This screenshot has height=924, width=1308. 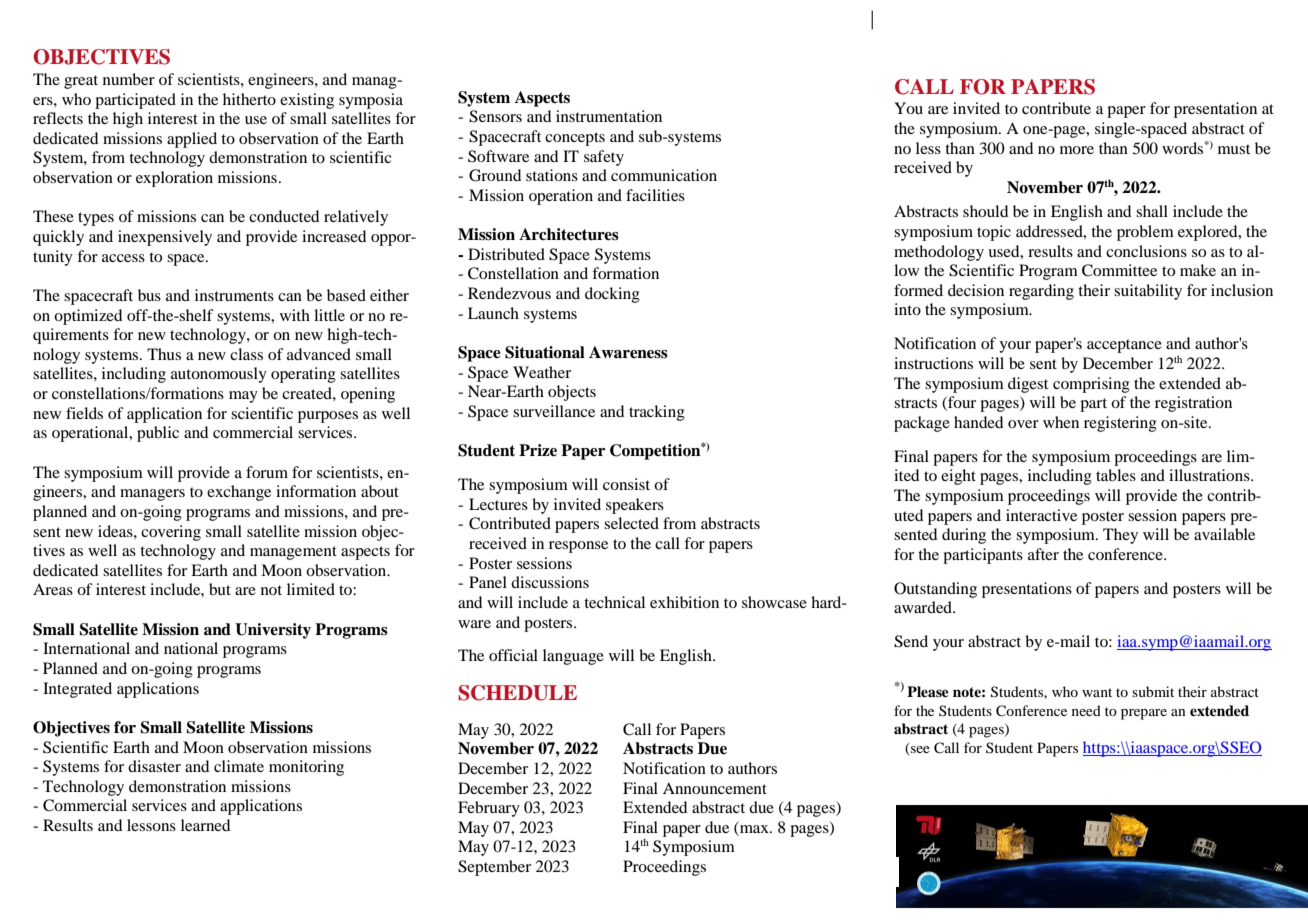 What do you see at coordinates (684, 602) in the screenshot?
I see `exhibition` at bounding box center [684, 602].
